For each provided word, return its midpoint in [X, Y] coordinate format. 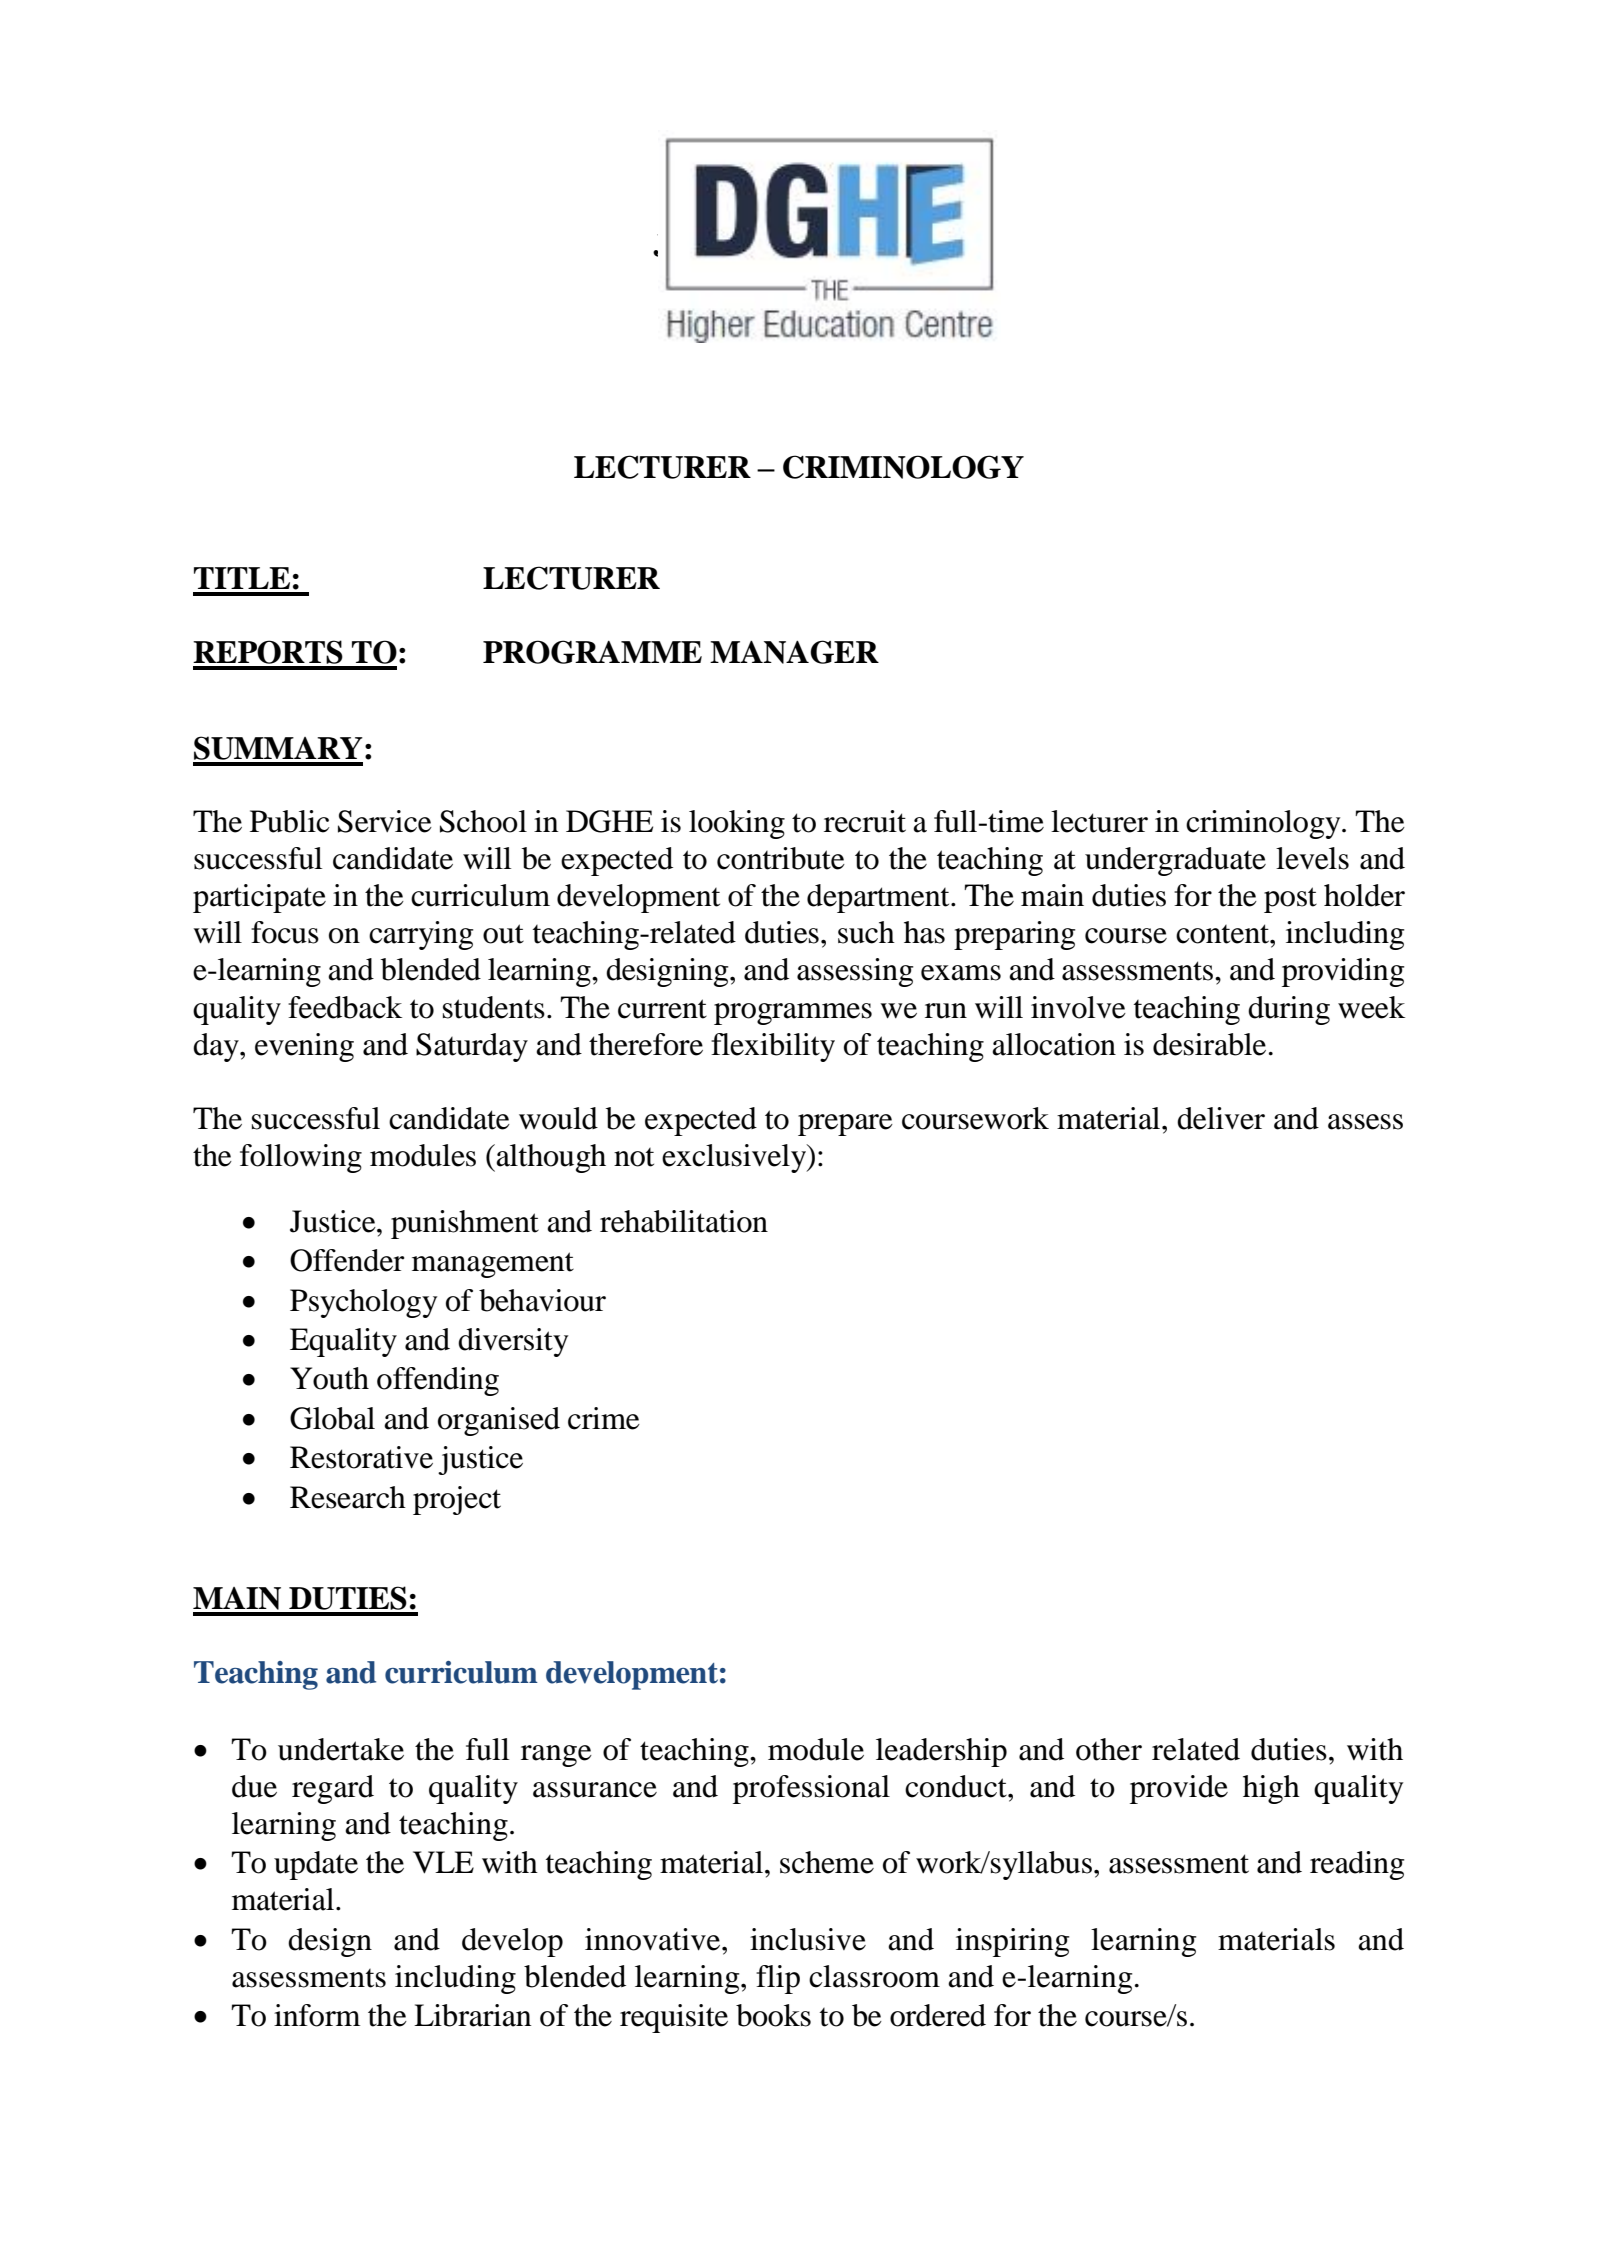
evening [304, 1047]
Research [348, 1497]
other [1109, 1749]
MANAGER [794, 652]
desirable [1209, 1044]
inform [317, 2015]
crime [604, 1418]
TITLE [242, 578]
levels [1312, 858]
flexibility [773, 1047]
